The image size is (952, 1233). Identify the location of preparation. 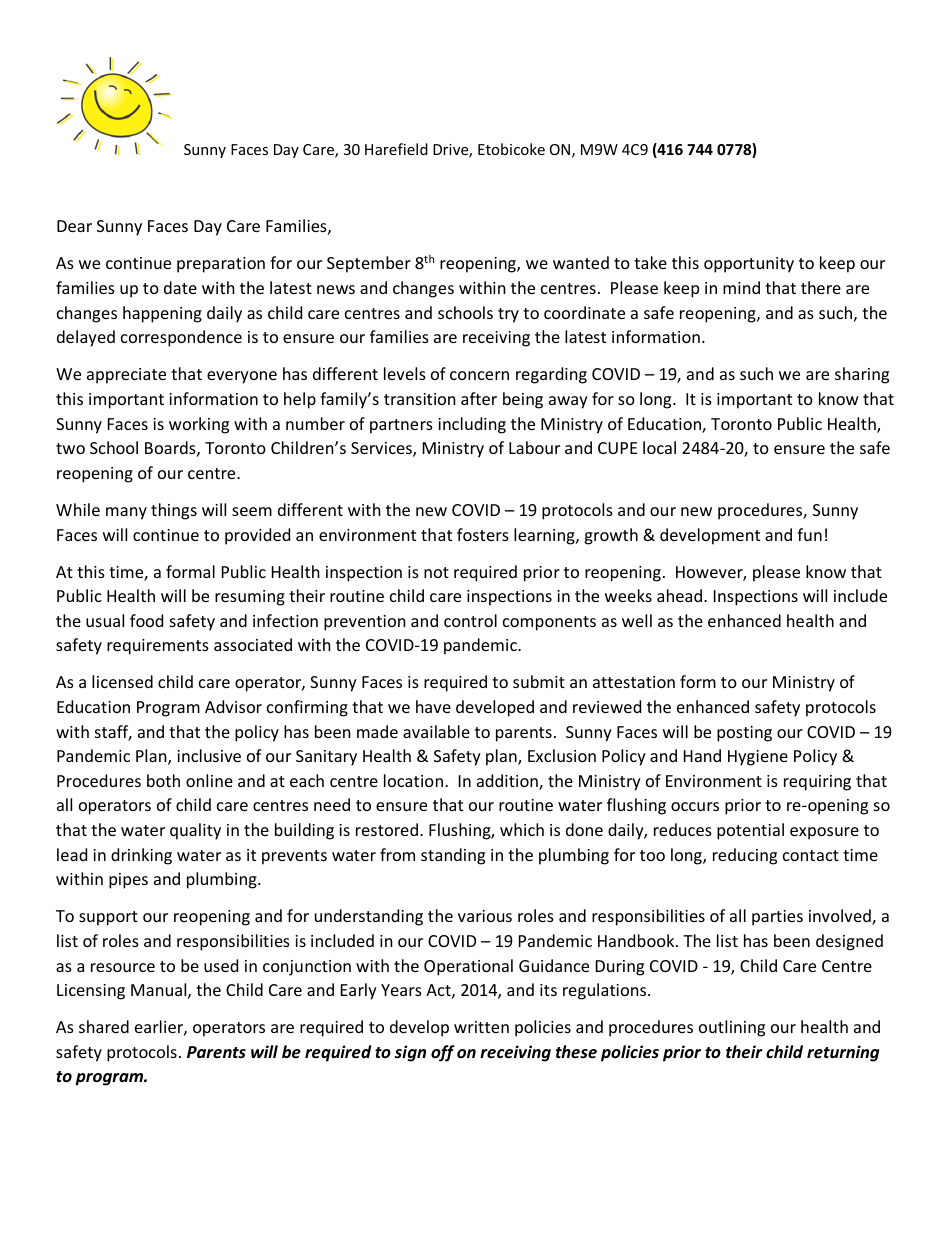
(221, 265).
